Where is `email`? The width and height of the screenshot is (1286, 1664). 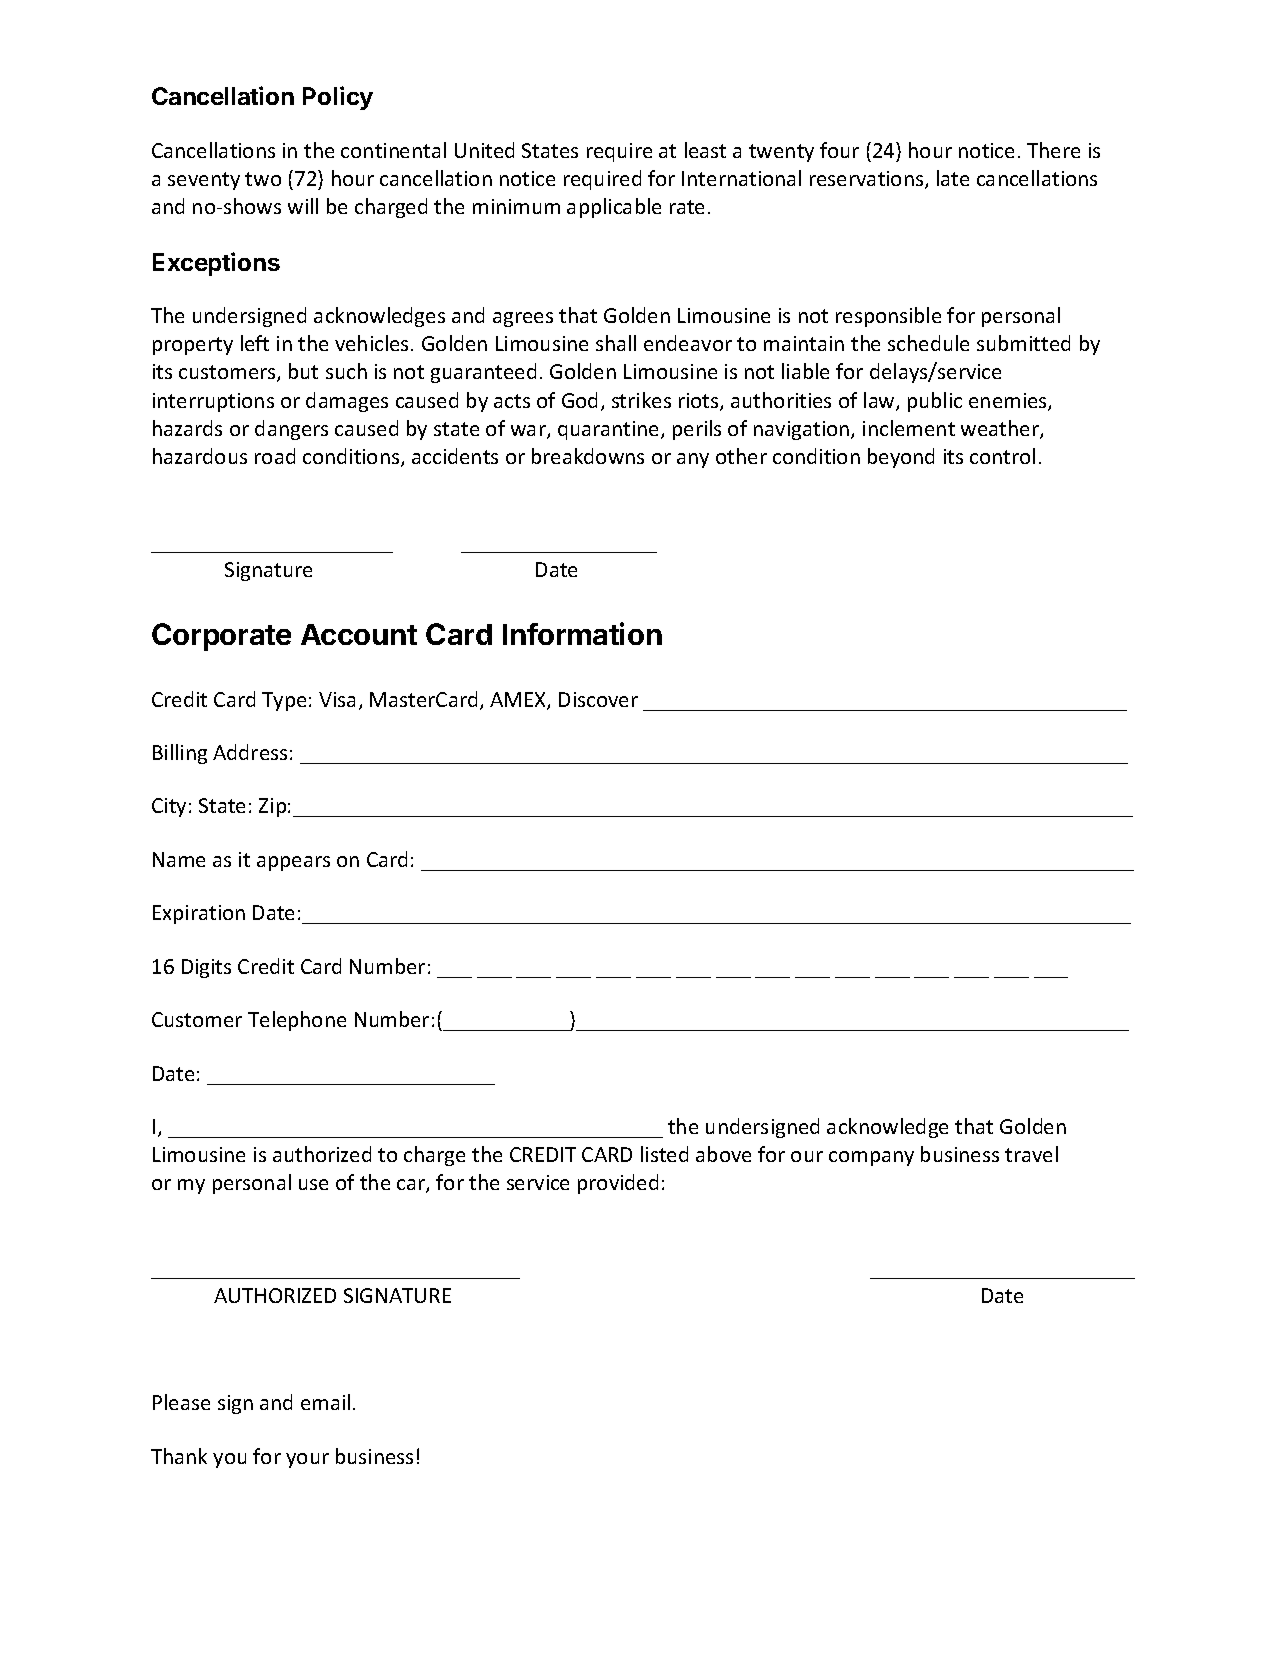
email is located at coordinates (325, 1402).
